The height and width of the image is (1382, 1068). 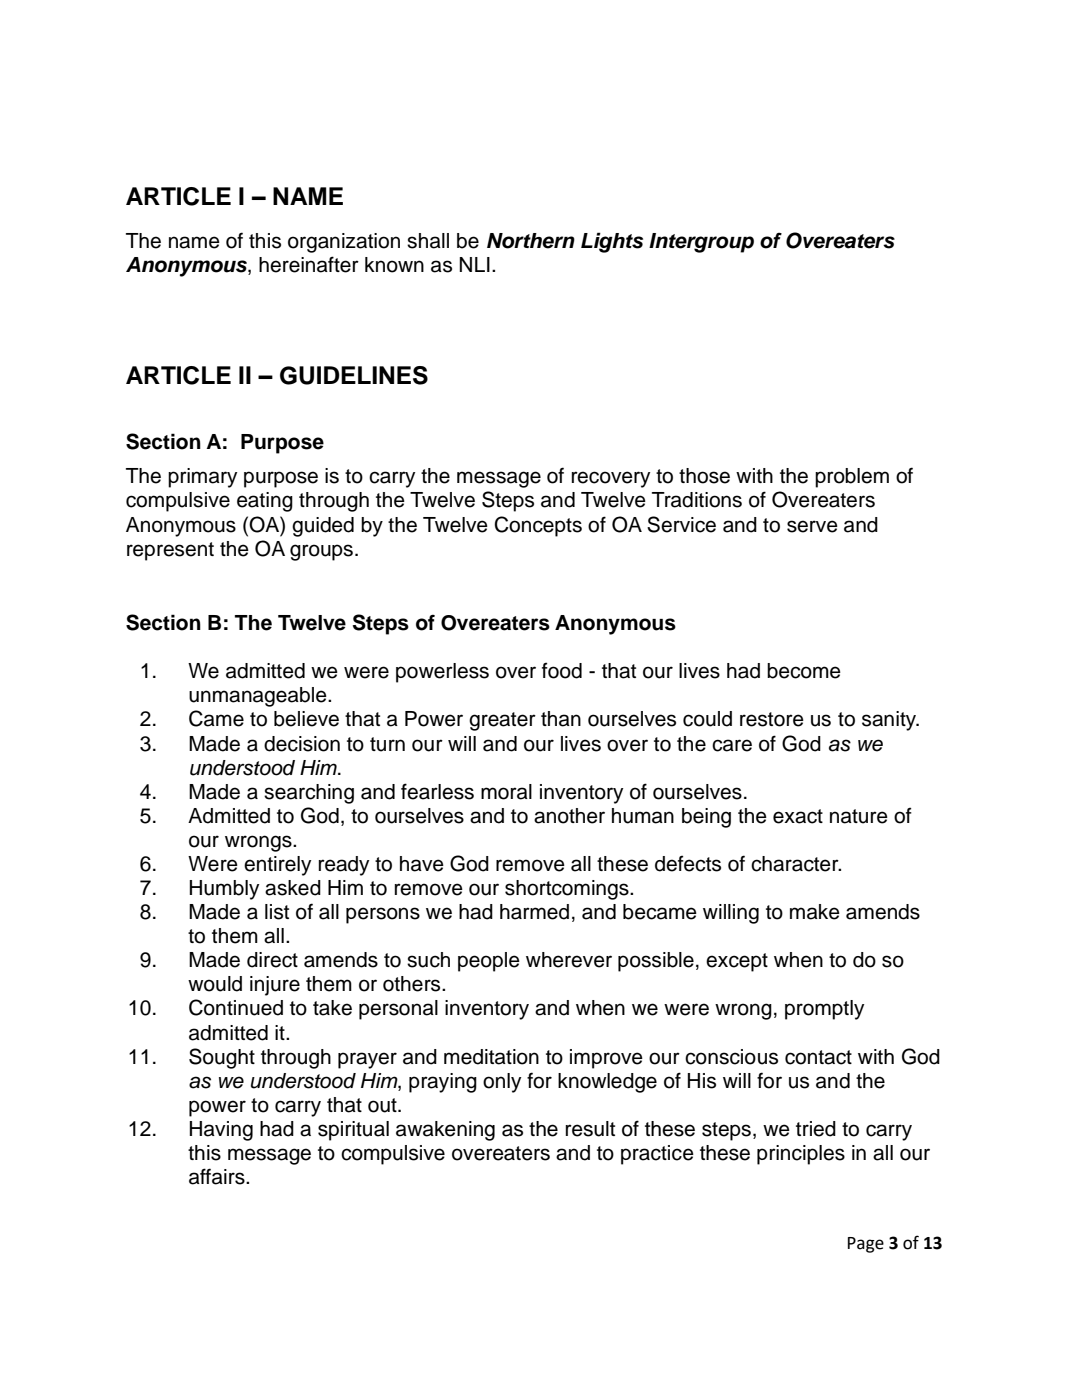 What do you see at coordinates (309, 264) in the image?
I see `hereinafter` at bounding box center [309, 264].
